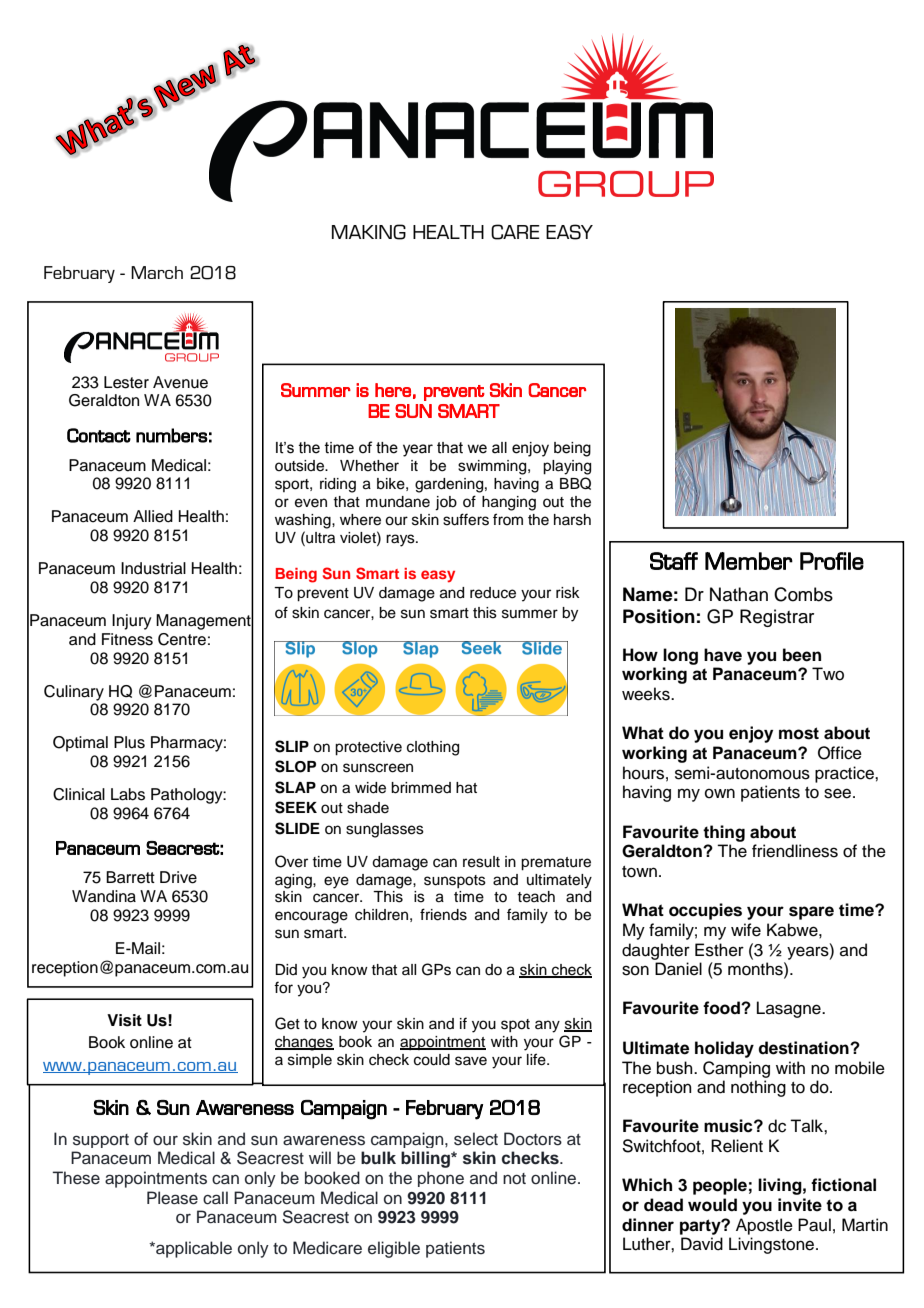 This screenshot has height=1308, width=924. What do you see at coordinates (178, 877) in the screenshot?
I see `Drive` at bounding box center [178, 877].
